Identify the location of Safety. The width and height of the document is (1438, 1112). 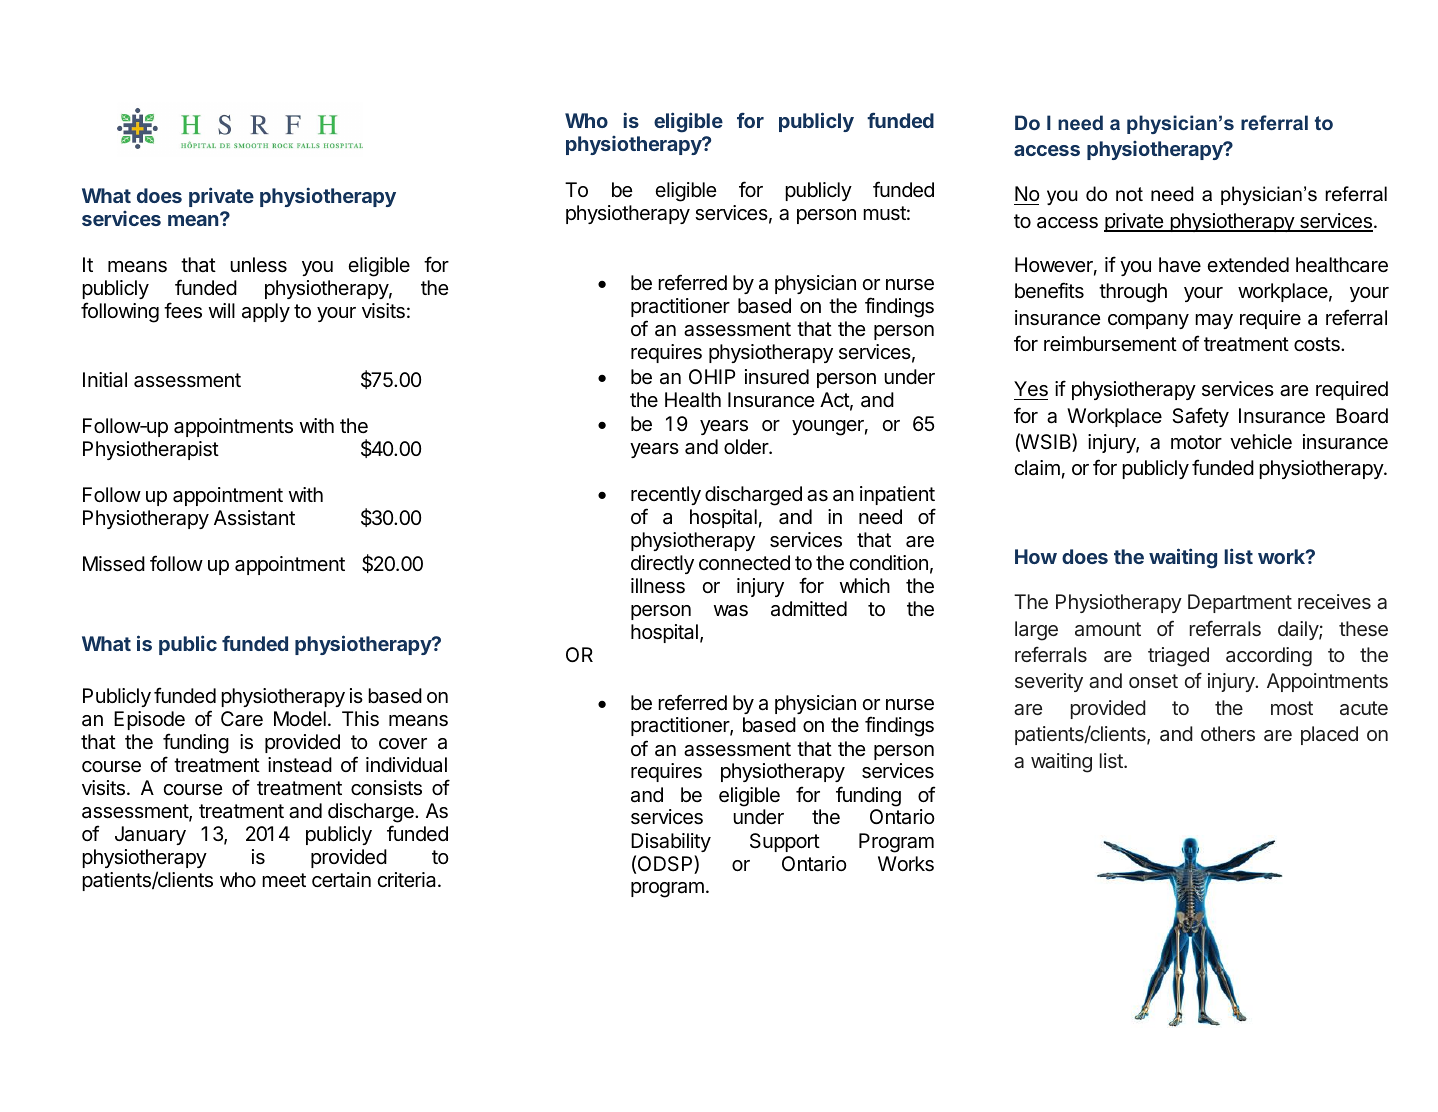
(1200, 417).
